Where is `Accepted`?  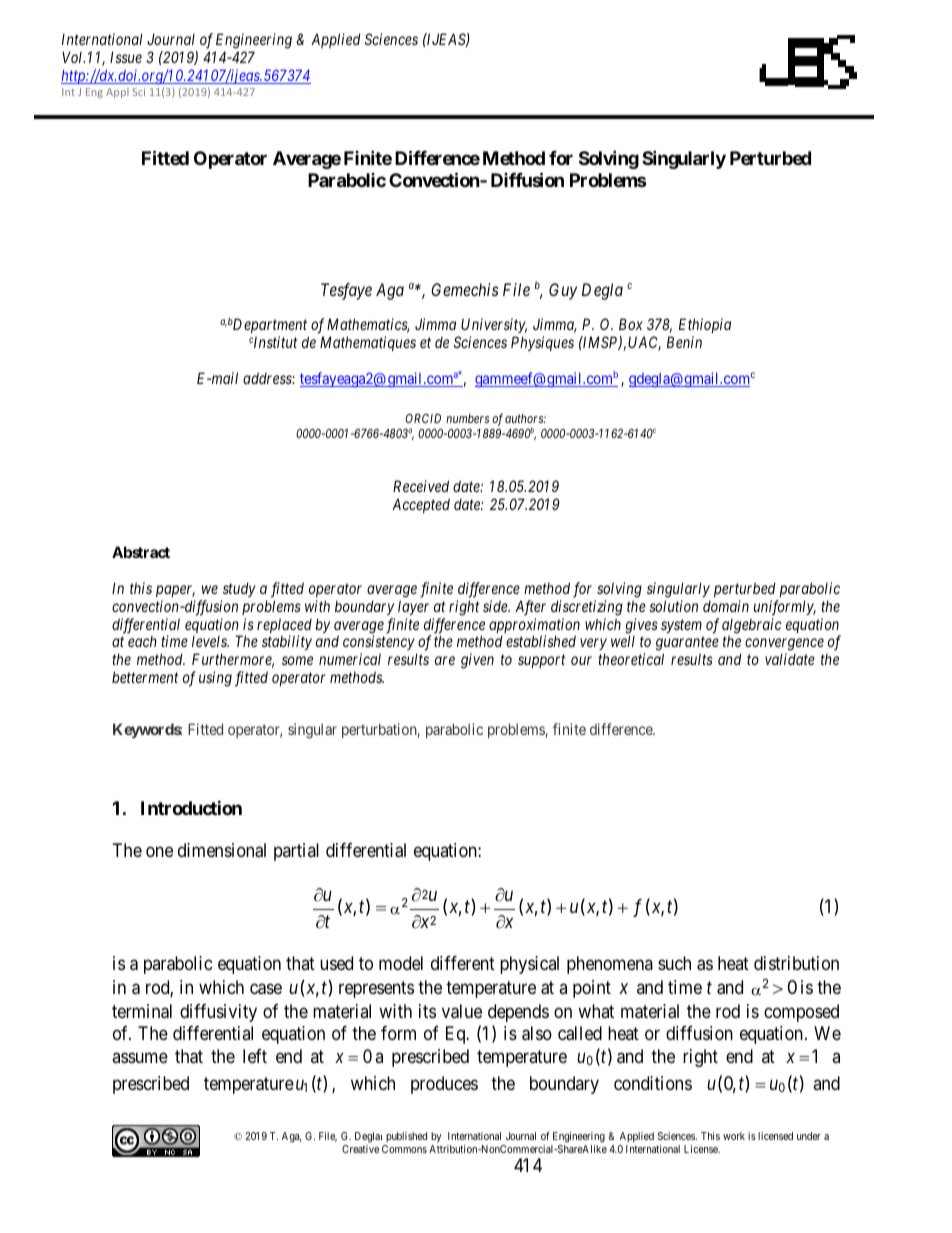
Accepted is located at coordinates (421, 505).
